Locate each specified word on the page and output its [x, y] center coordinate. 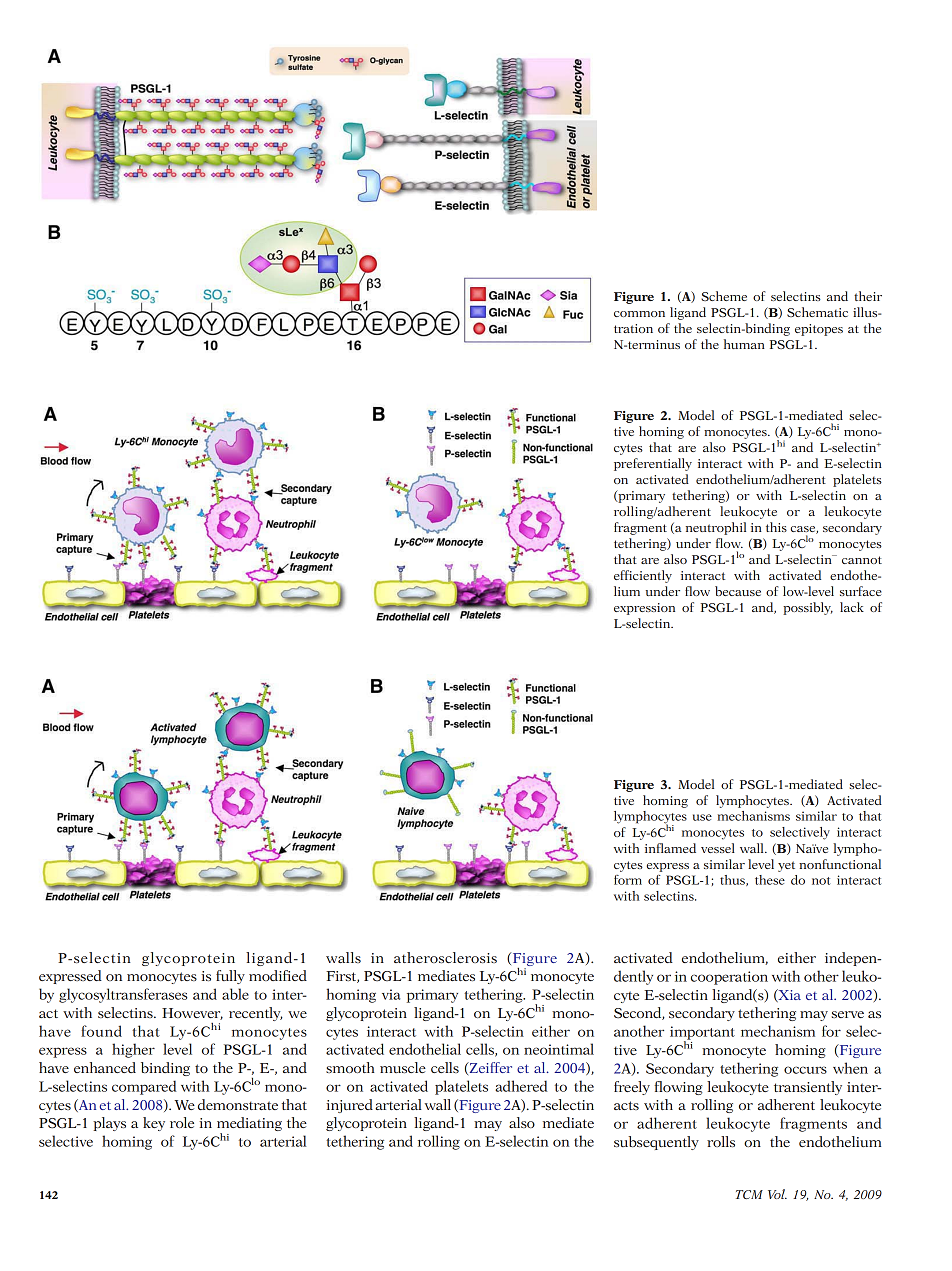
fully [230, 977]
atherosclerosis [445, 957]
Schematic [817, 312]
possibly [808, 608]
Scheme [724, 296]
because [738, 591]
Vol [777, 1194]
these [770, 880]
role [182, 1122]
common [639, 314]
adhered [521, 1086]
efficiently [643, 576]
